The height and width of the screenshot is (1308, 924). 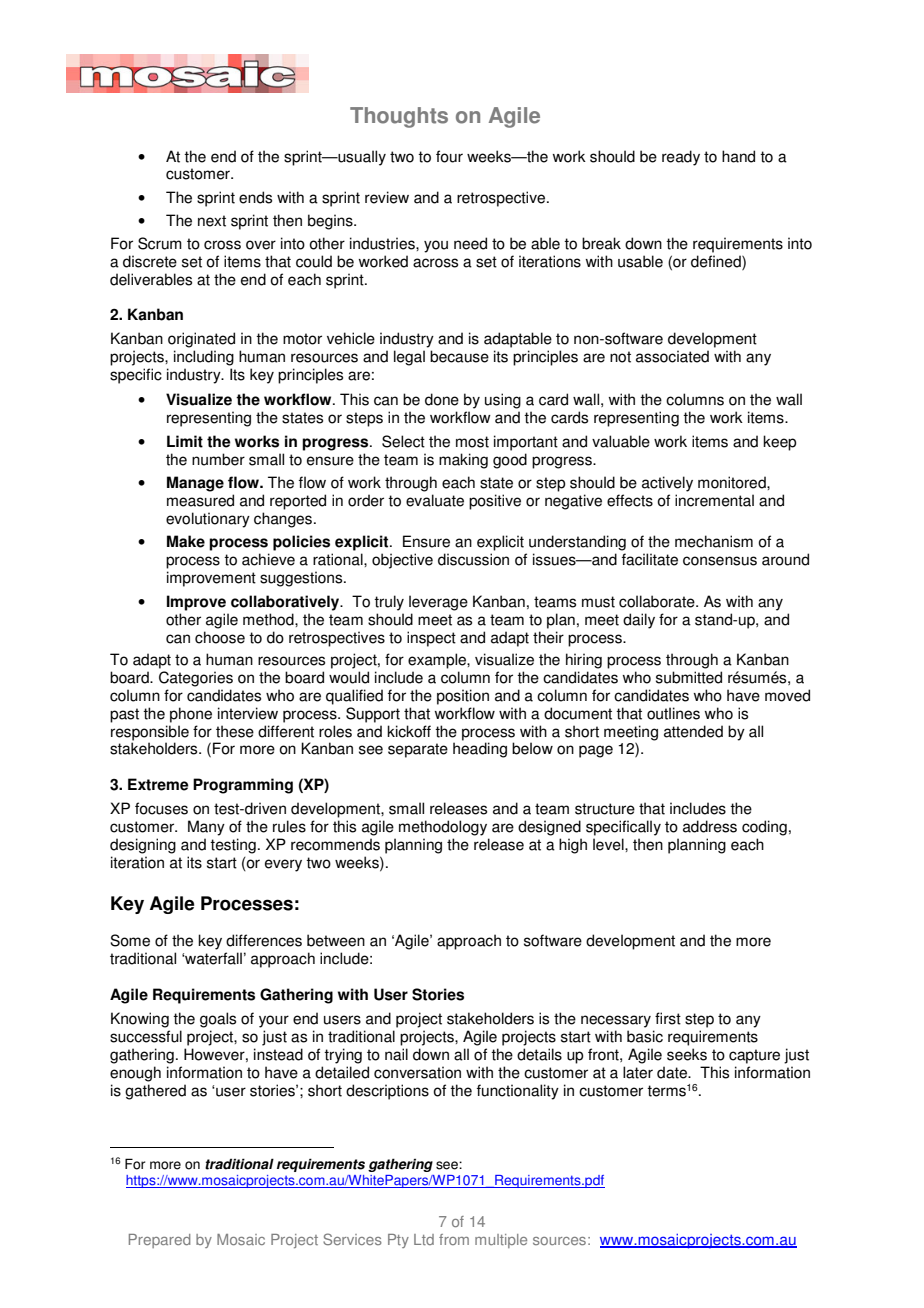 I want to click on ready, so click(x=681, y=158).
